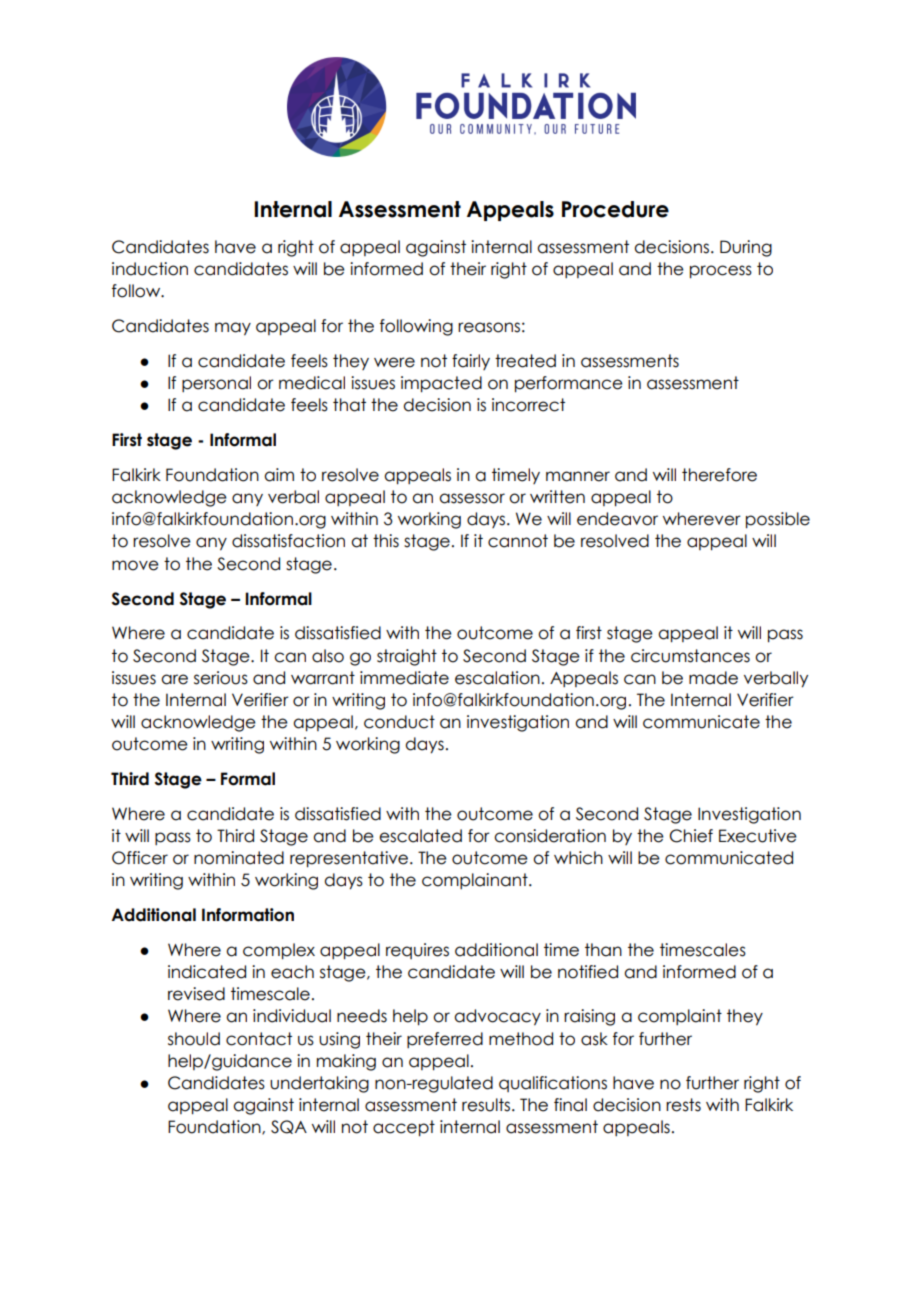 The image size is (924, 1307). I want to click on SQA, so click(289, 1127).
